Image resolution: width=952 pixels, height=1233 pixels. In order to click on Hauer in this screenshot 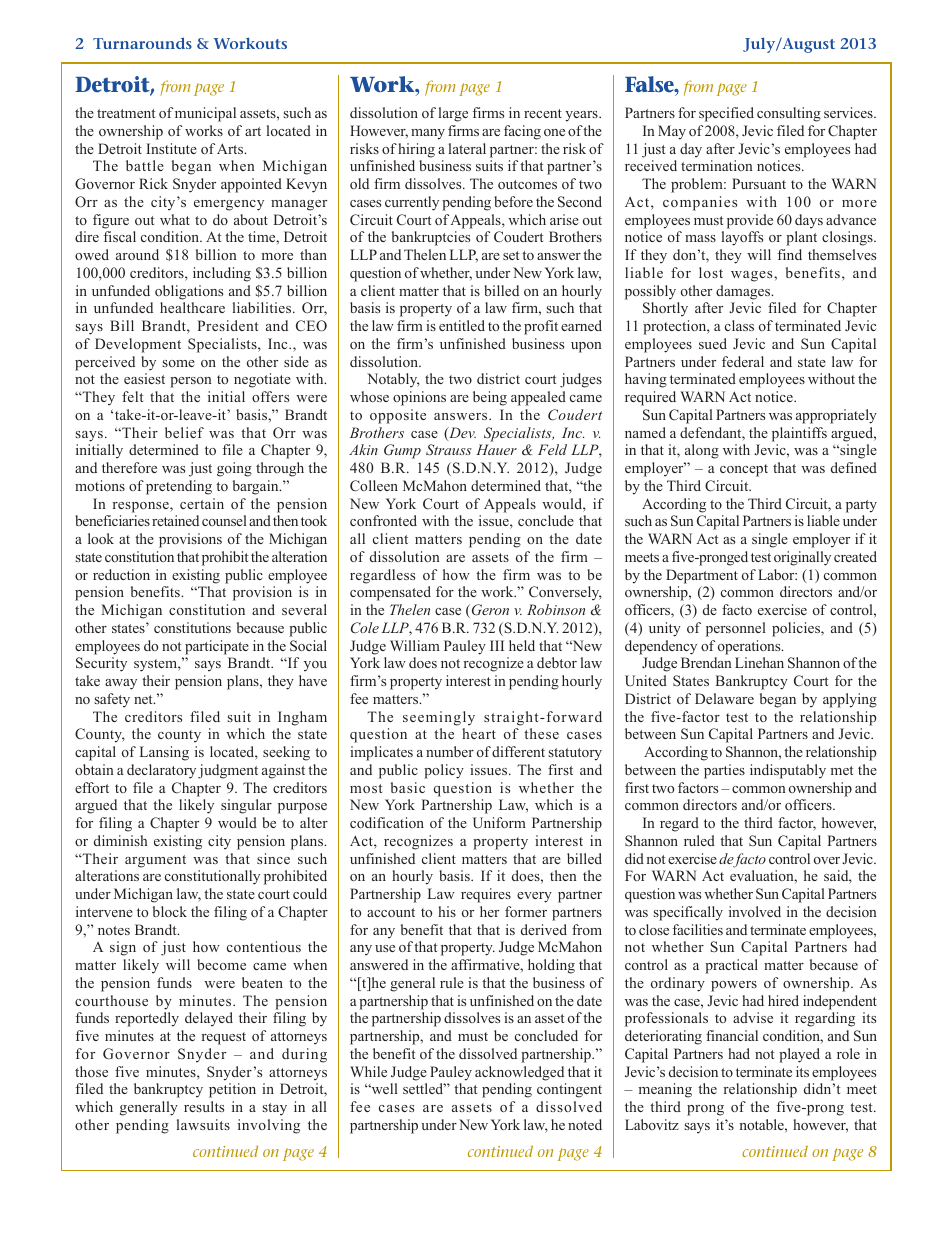, I will do `click(496, 449)`.
